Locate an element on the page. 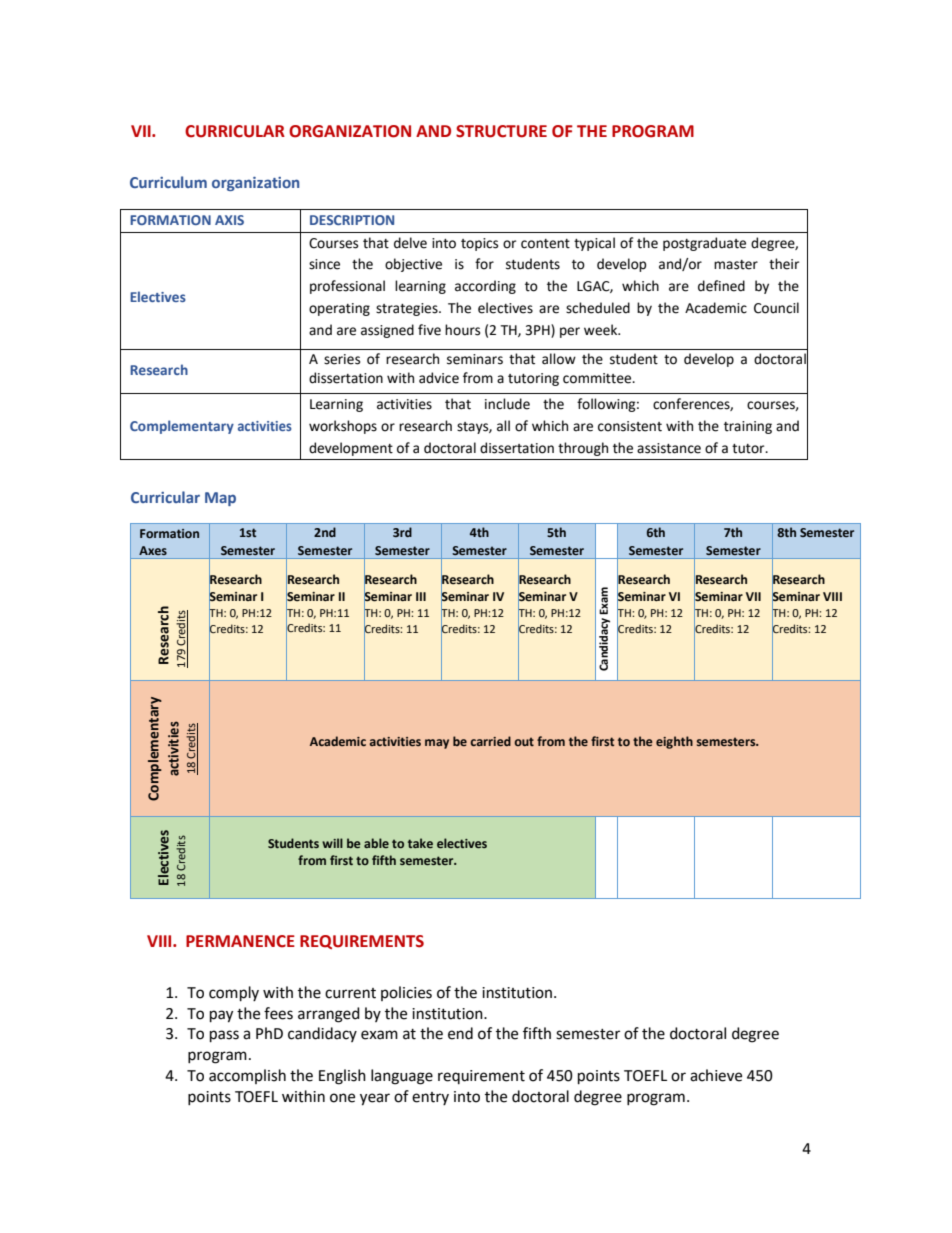  Curriculum is located at coordinates (168, 182).
